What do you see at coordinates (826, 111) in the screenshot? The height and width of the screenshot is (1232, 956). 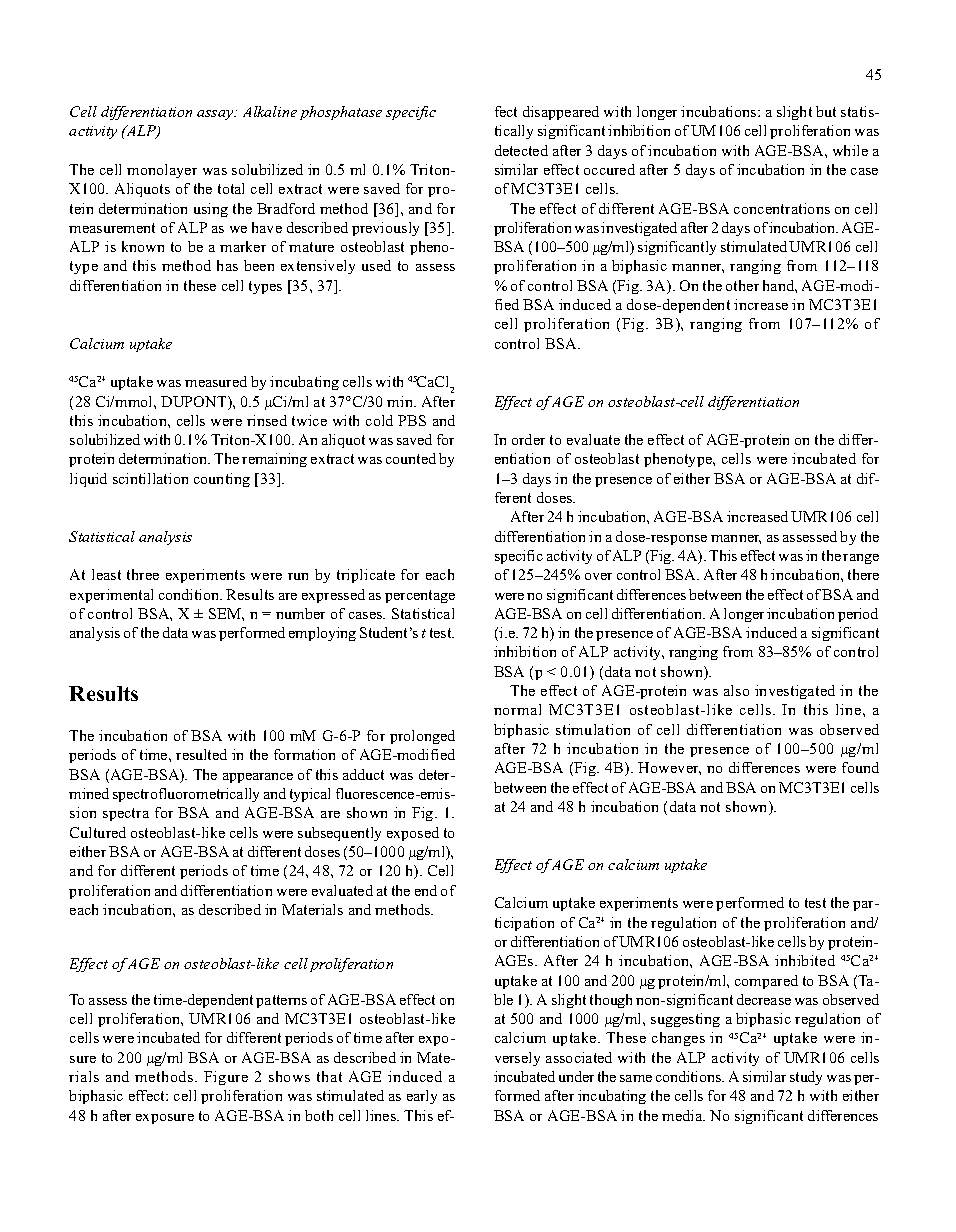 I see `but` at bounding box center [826, 111].
